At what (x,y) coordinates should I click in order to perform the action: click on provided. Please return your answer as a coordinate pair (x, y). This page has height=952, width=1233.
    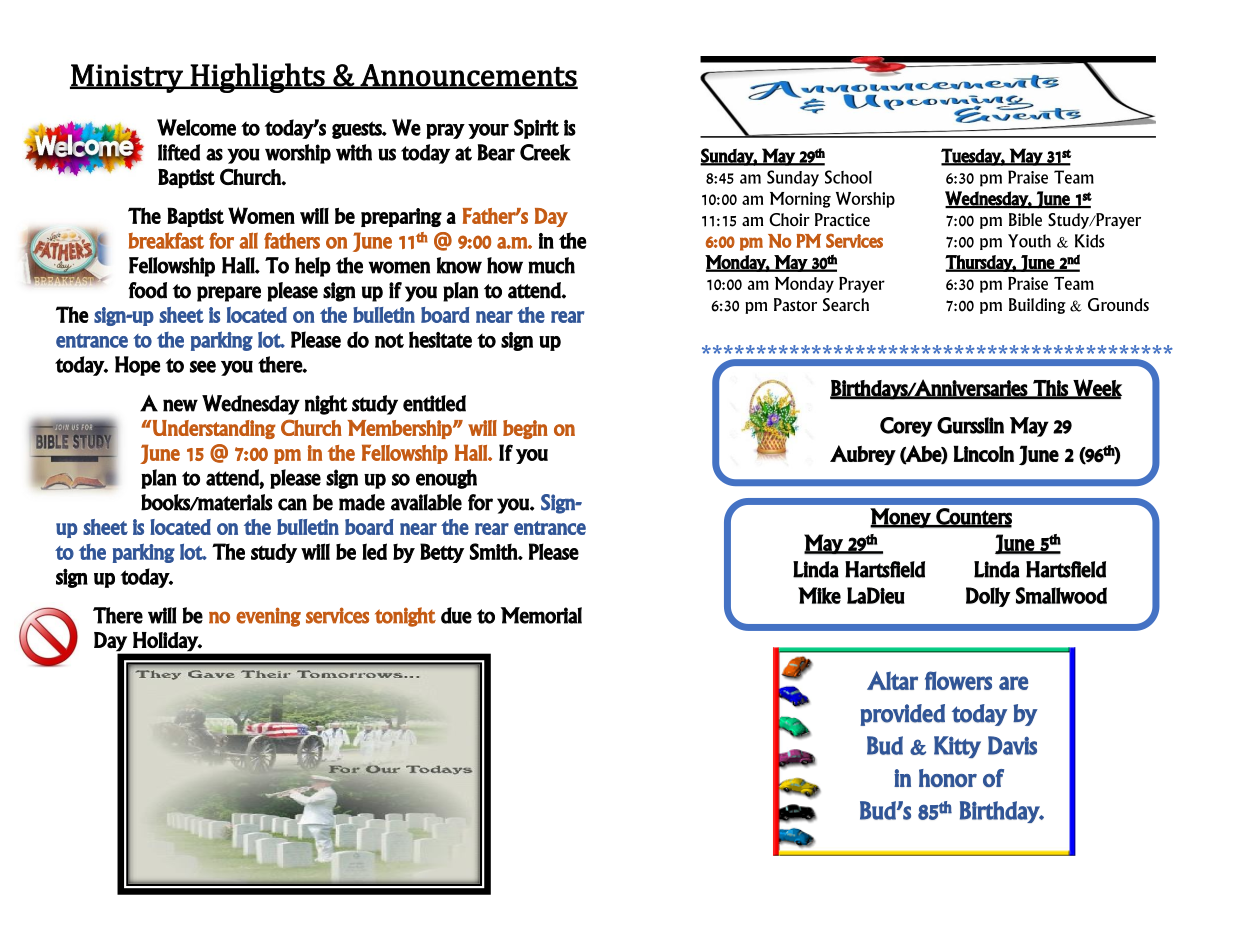
    Looking at the image, I should click on (902, 715).
